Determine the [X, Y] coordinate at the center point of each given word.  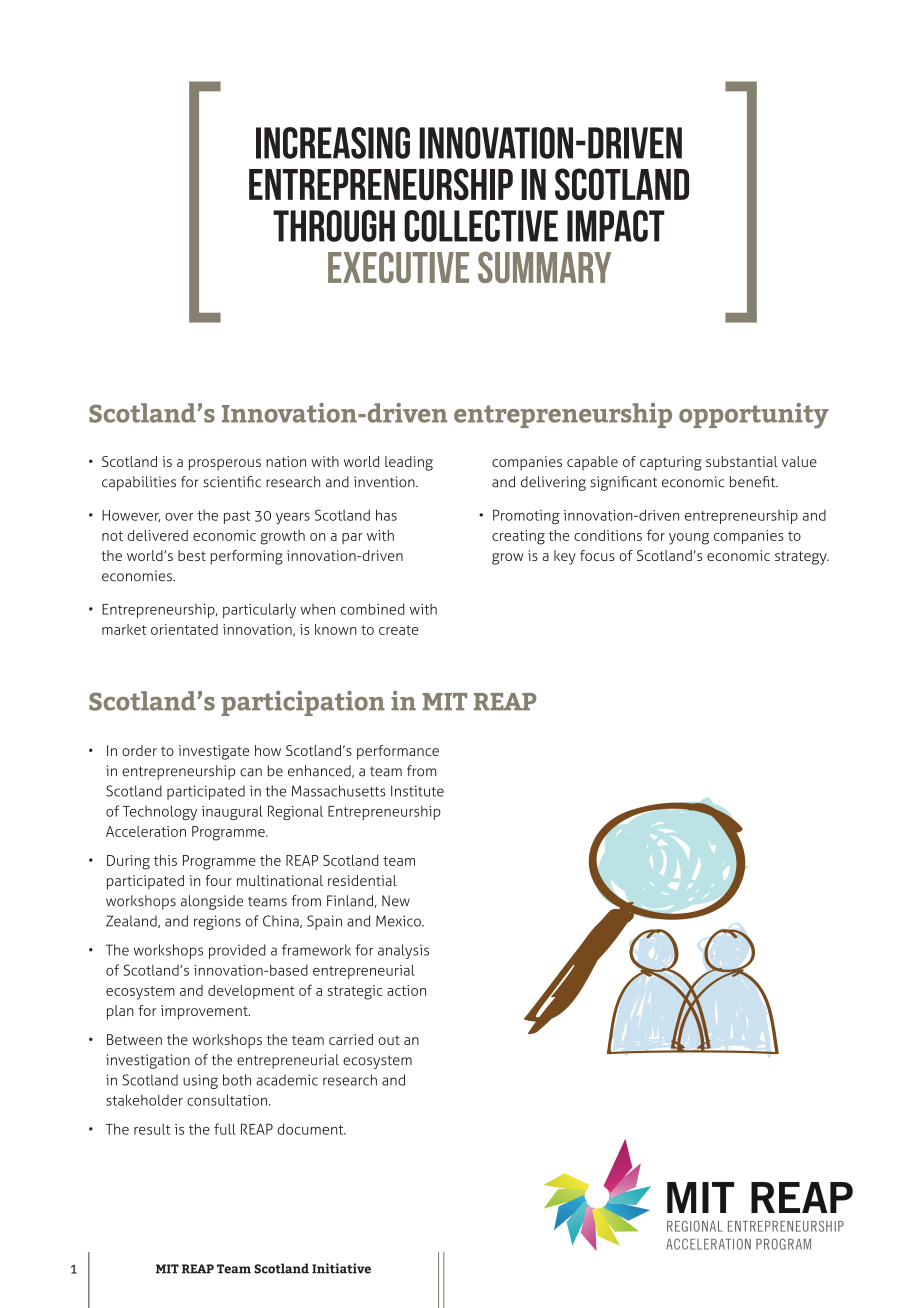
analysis [403, 951]
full [225, 1129]
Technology [160, 812]
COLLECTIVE [481, 226]
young [689, 539]
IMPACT [616, 226]
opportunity [754, 416]
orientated [184, 629]
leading [409, 463]
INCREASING [333, 143]
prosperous [225, 465]
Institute [417, 791]
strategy [802, 558]
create [399, 630]
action [406, 990]
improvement [205, 1012]
